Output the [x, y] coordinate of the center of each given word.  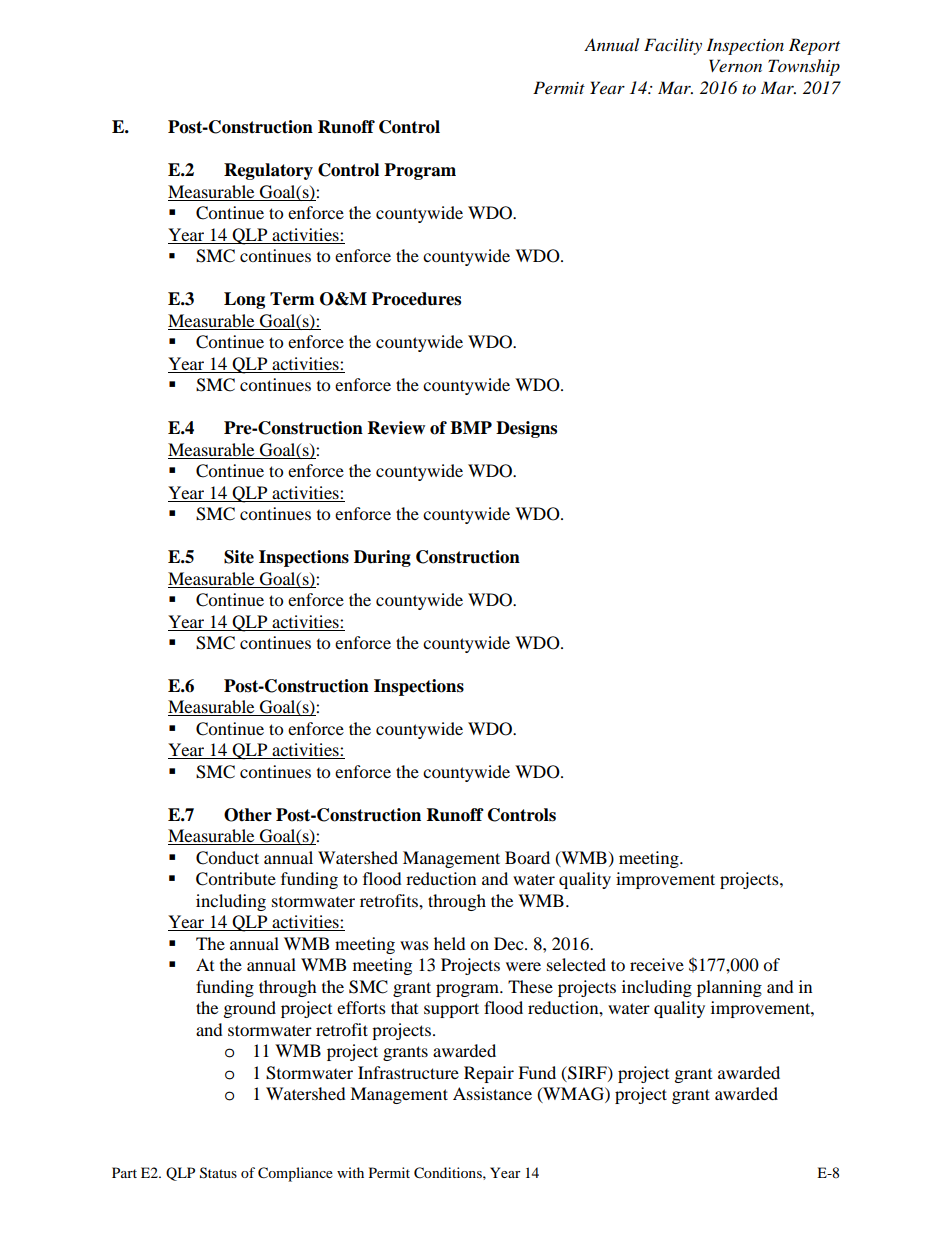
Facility [673, 46]
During [382, 558]
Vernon [735, 65]
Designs [526, 429]
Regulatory [268, 171]
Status [218, 1173]
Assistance [492, 1093]
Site [239, 557]
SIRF [587, 1073]
